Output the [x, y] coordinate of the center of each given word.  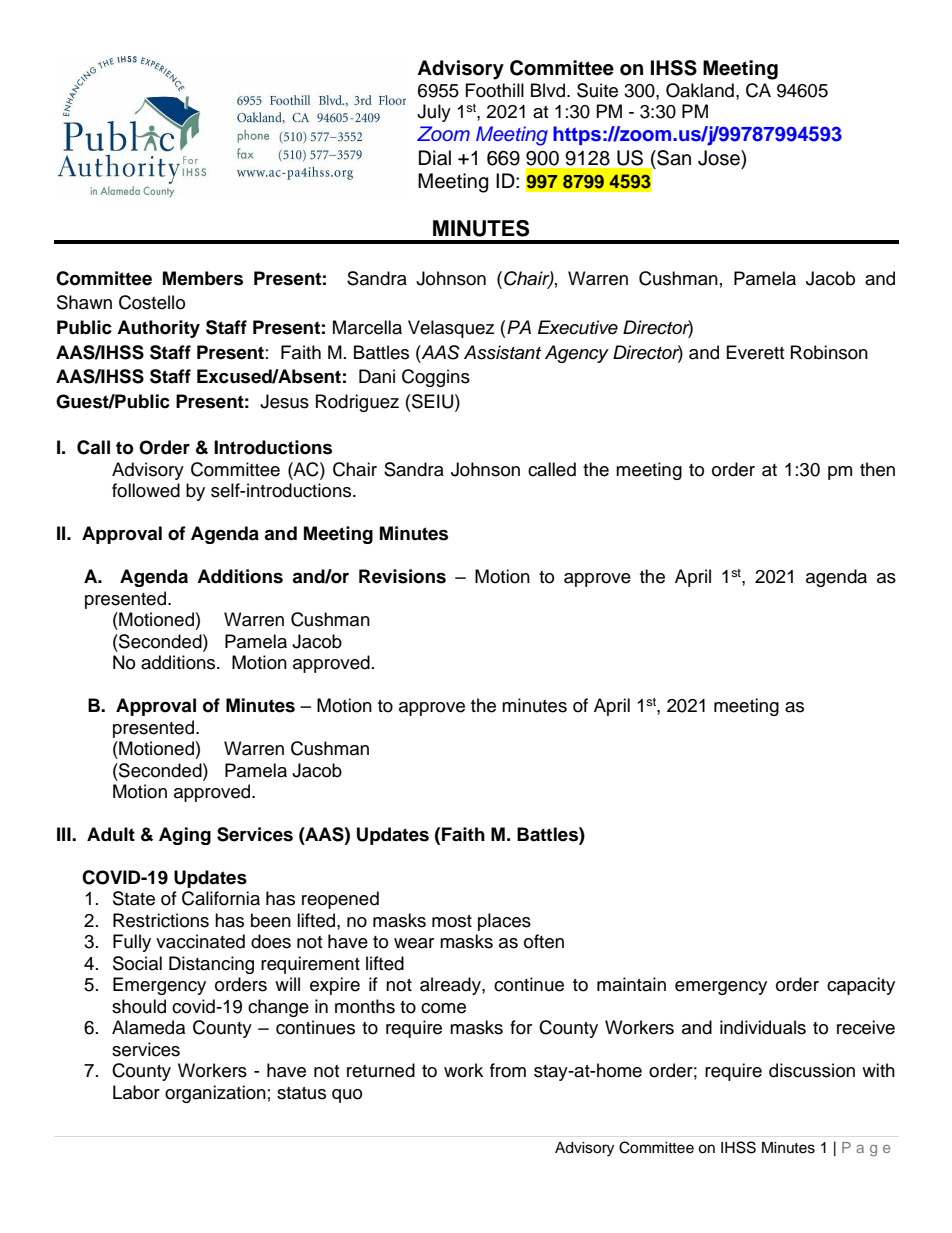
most [452, 921]
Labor [136, 1092]
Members [203, 278]
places [504, 922]
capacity [861, 986]
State [134, 898]
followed [146, 490]
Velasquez [451, 329]
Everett [755, 352]
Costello [152, 302]
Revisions [402, 576]
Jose [720, 158]
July [434, 113]
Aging [185, 836]
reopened [340, 900]
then [877, 469]
